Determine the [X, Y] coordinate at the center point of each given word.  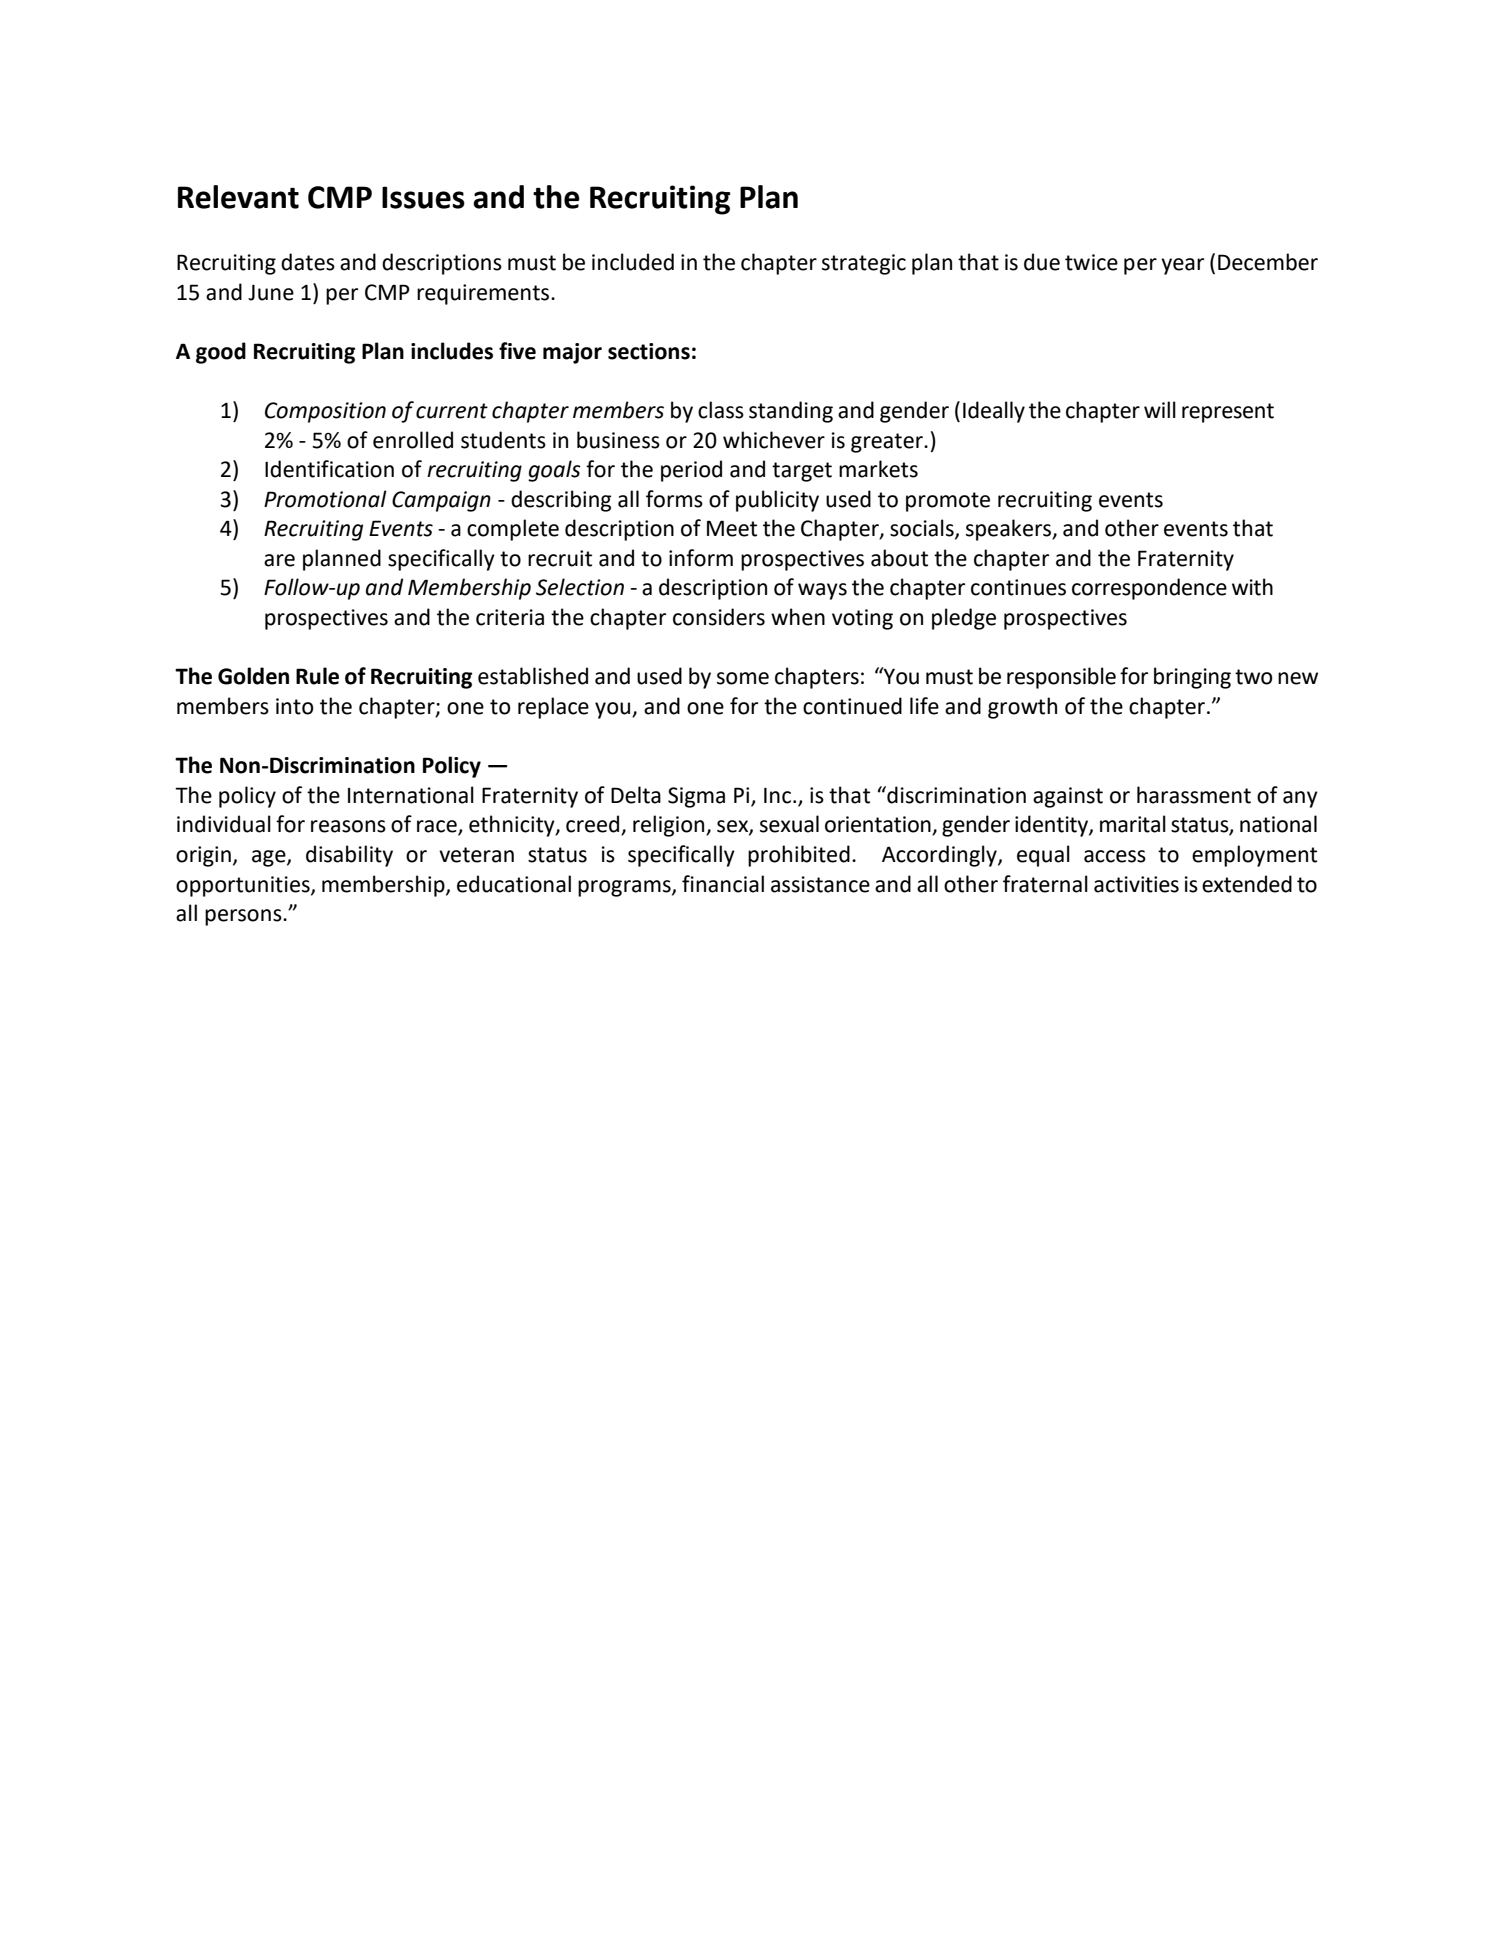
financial [723, 884]
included [633, 262]
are [279, 560]
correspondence [1149, 589]
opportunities [244, 886]
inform [701, 558]
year [1182, 266]
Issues [423, 197]
